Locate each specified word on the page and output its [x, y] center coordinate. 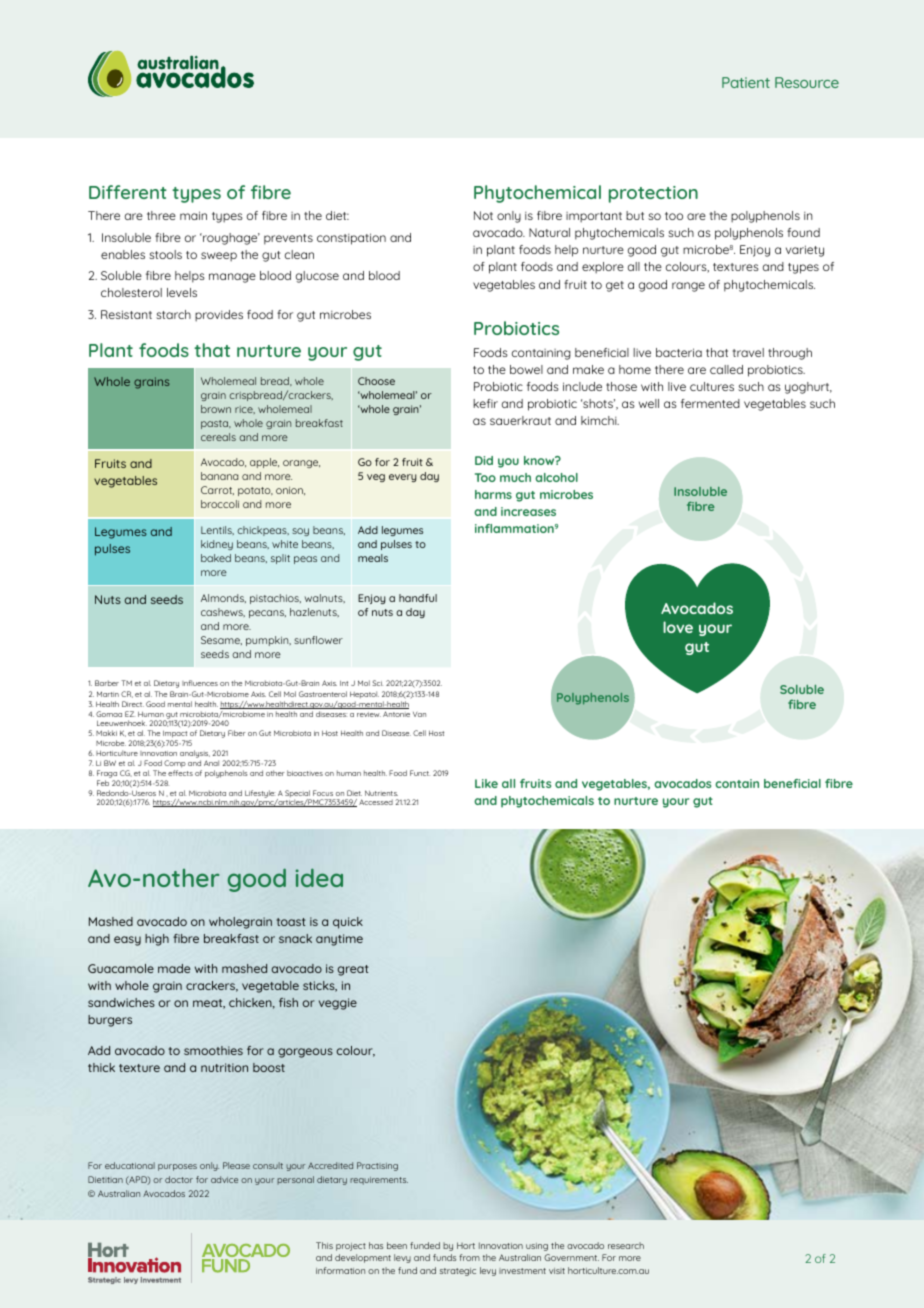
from [469, 1257]
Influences [200, 683]
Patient [746, 82]
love [678, 627]
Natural [549, 232]
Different [128, 192]
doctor [179, 1179]
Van [419, 714]
